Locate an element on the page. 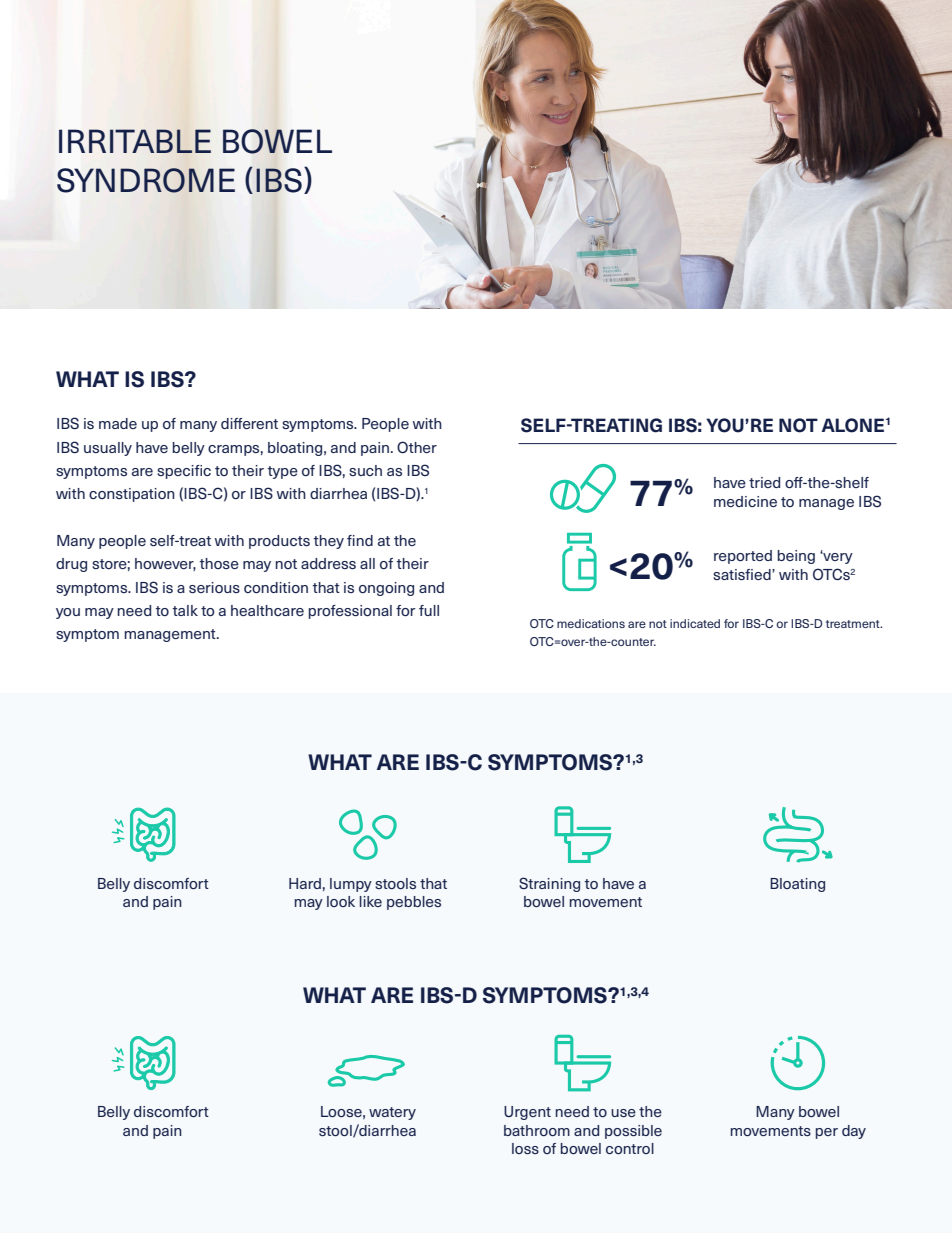  full is located at coordinates (429, 610).
